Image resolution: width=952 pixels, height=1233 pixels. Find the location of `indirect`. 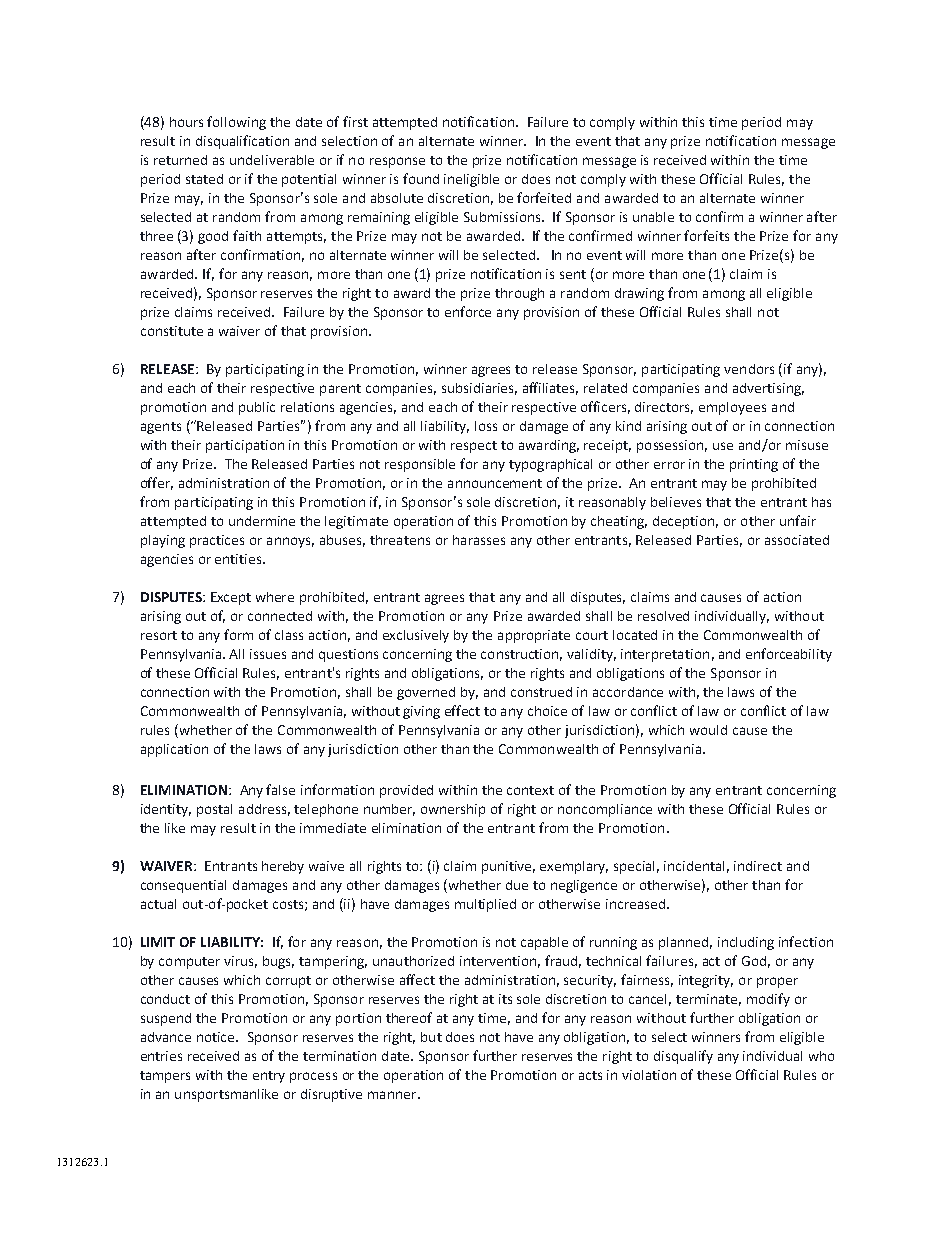

indirect is located at coordinates (758, 866).
